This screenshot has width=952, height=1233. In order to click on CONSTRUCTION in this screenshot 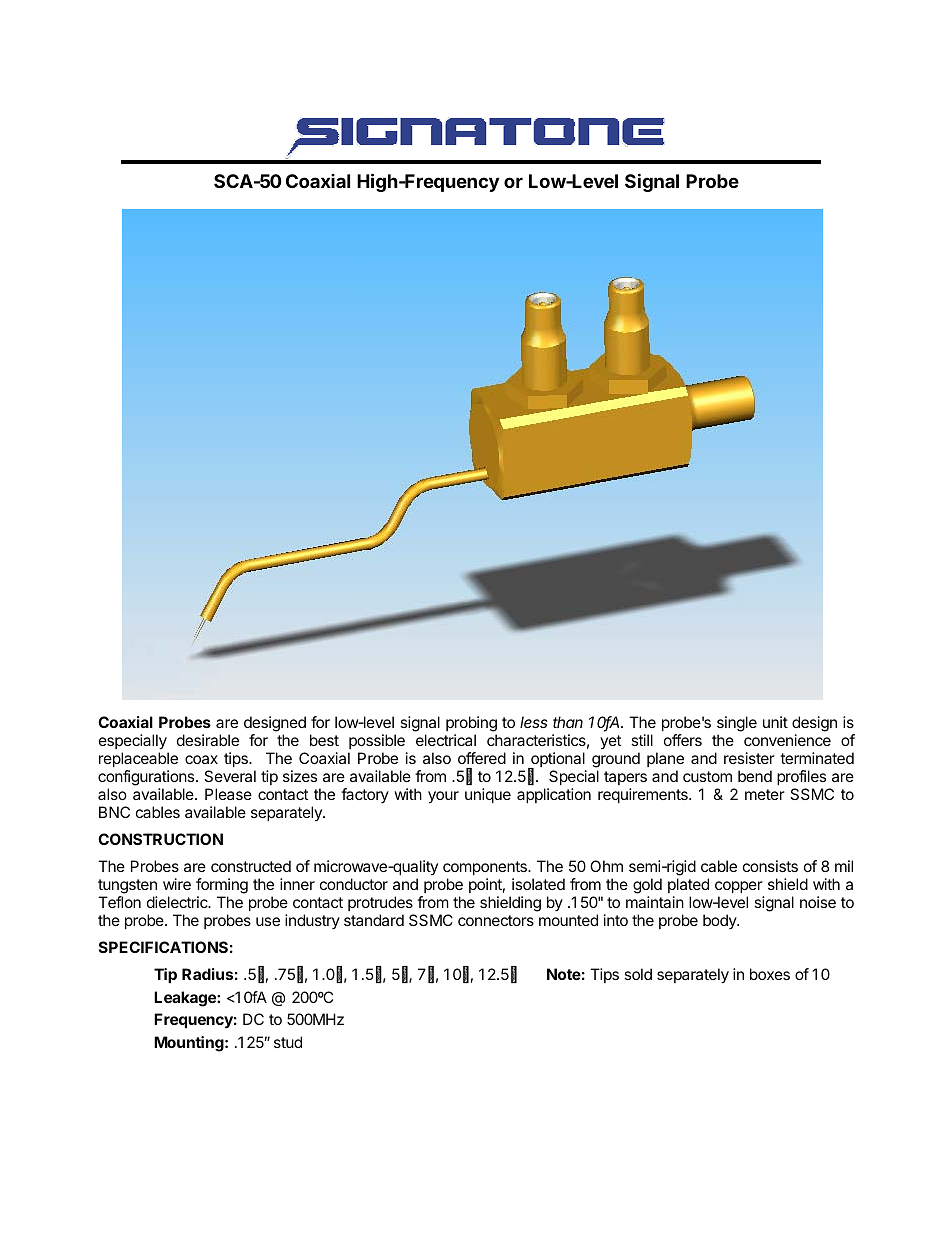, I will do `click(160, 839)`.
